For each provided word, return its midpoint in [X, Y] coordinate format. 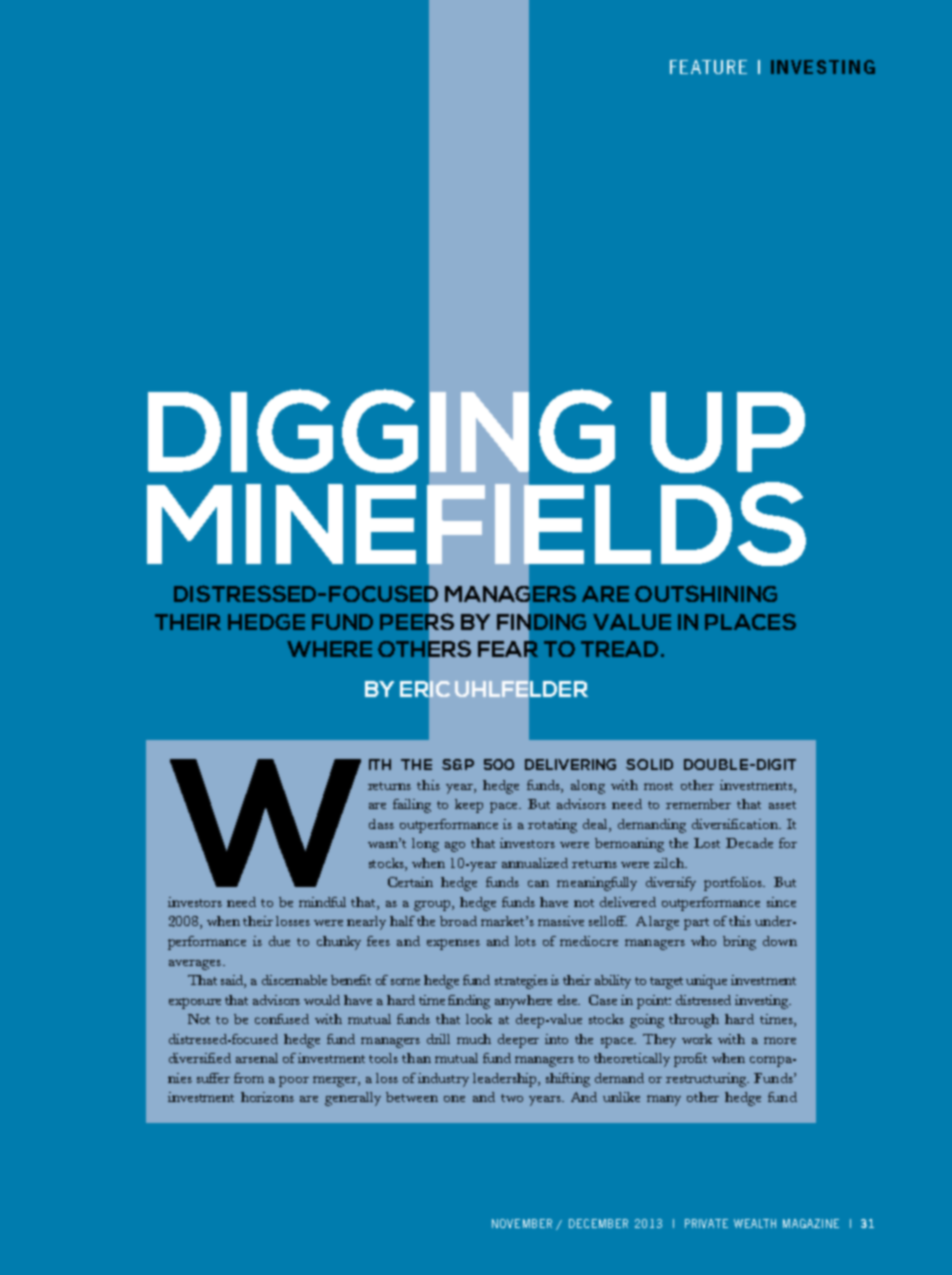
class [381, 824]
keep [469, 806]
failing [412, 806]
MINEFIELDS [476, 524]
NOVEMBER [522, 1223]
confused [282, 1019]
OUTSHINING [706, 593]
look [479, 1019]
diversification [736, 824]
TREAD [619, 649]
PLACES [750, 621]
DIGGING [381, 431]
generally [353, 1099]
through [694, 1021]
